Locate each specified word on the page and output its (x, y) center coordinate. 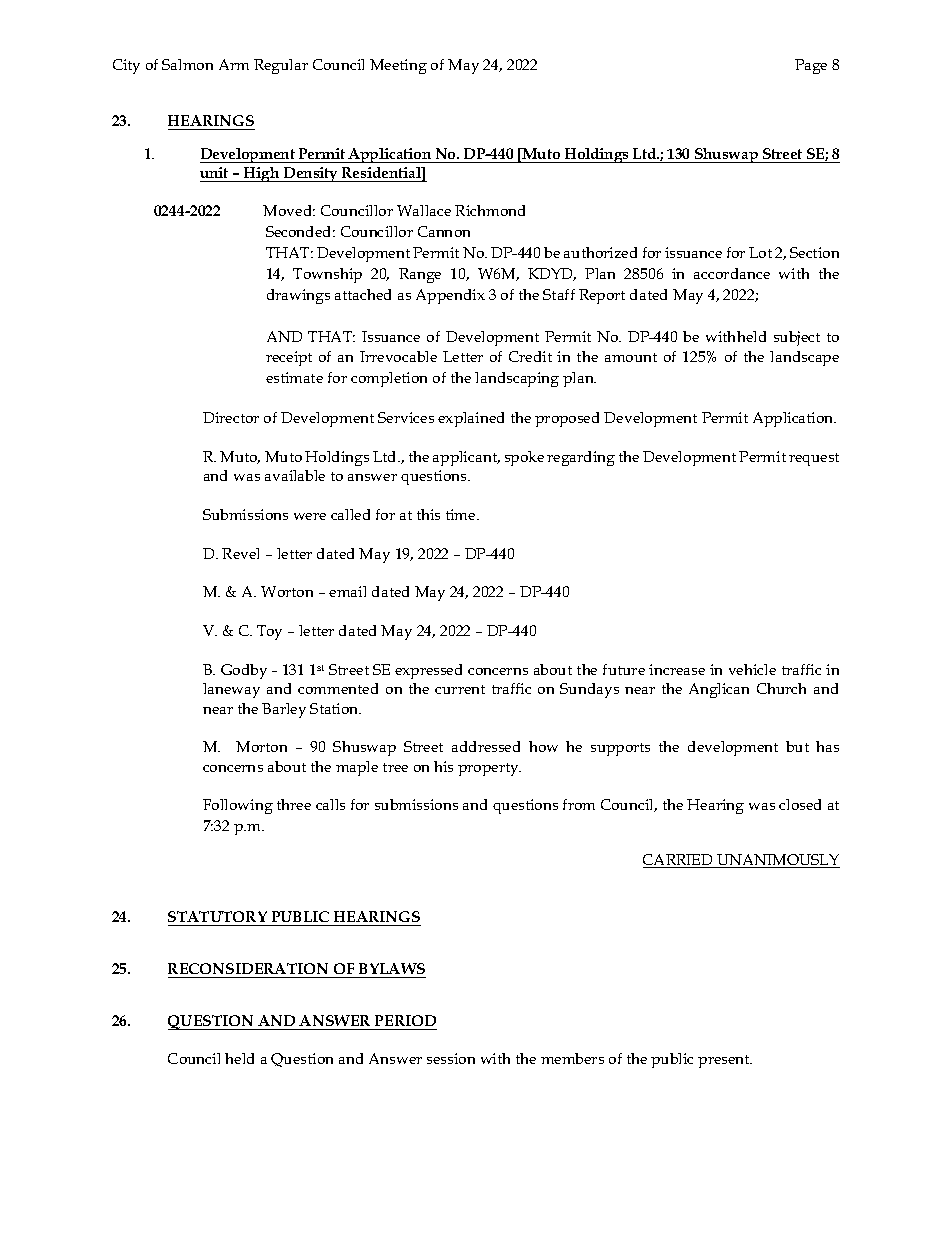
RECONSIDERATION (249, 970)
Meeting (398, 66)
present (725, 1061)
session (451, 1058)
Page (811, 66)
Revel (240, 553)
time (462, 514)
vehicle (752, 669)
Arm (234, 64)
